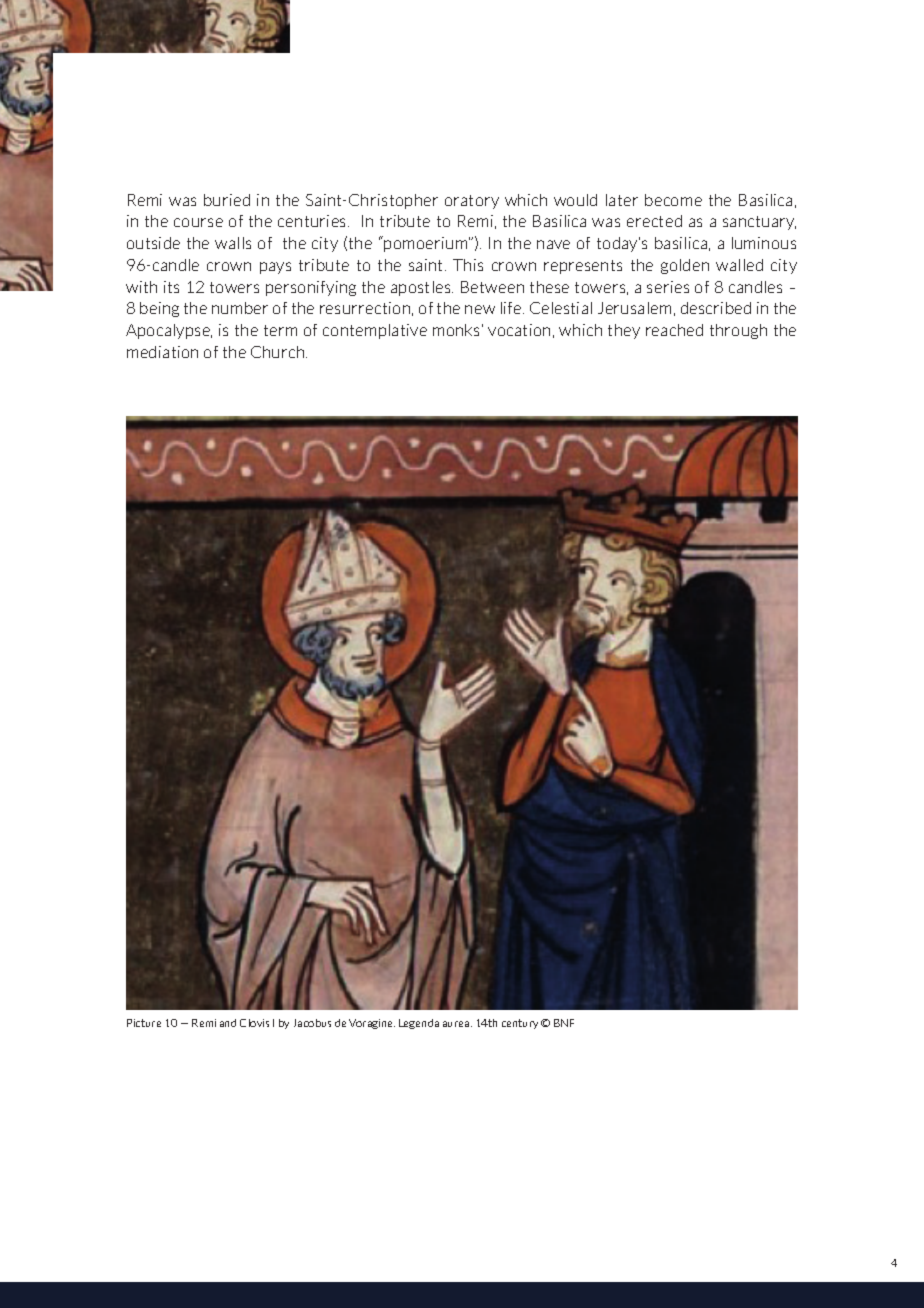 Image resolution: width=924 pixels, height=1308 pixels. I want to click on Church, so click(279, 352).
